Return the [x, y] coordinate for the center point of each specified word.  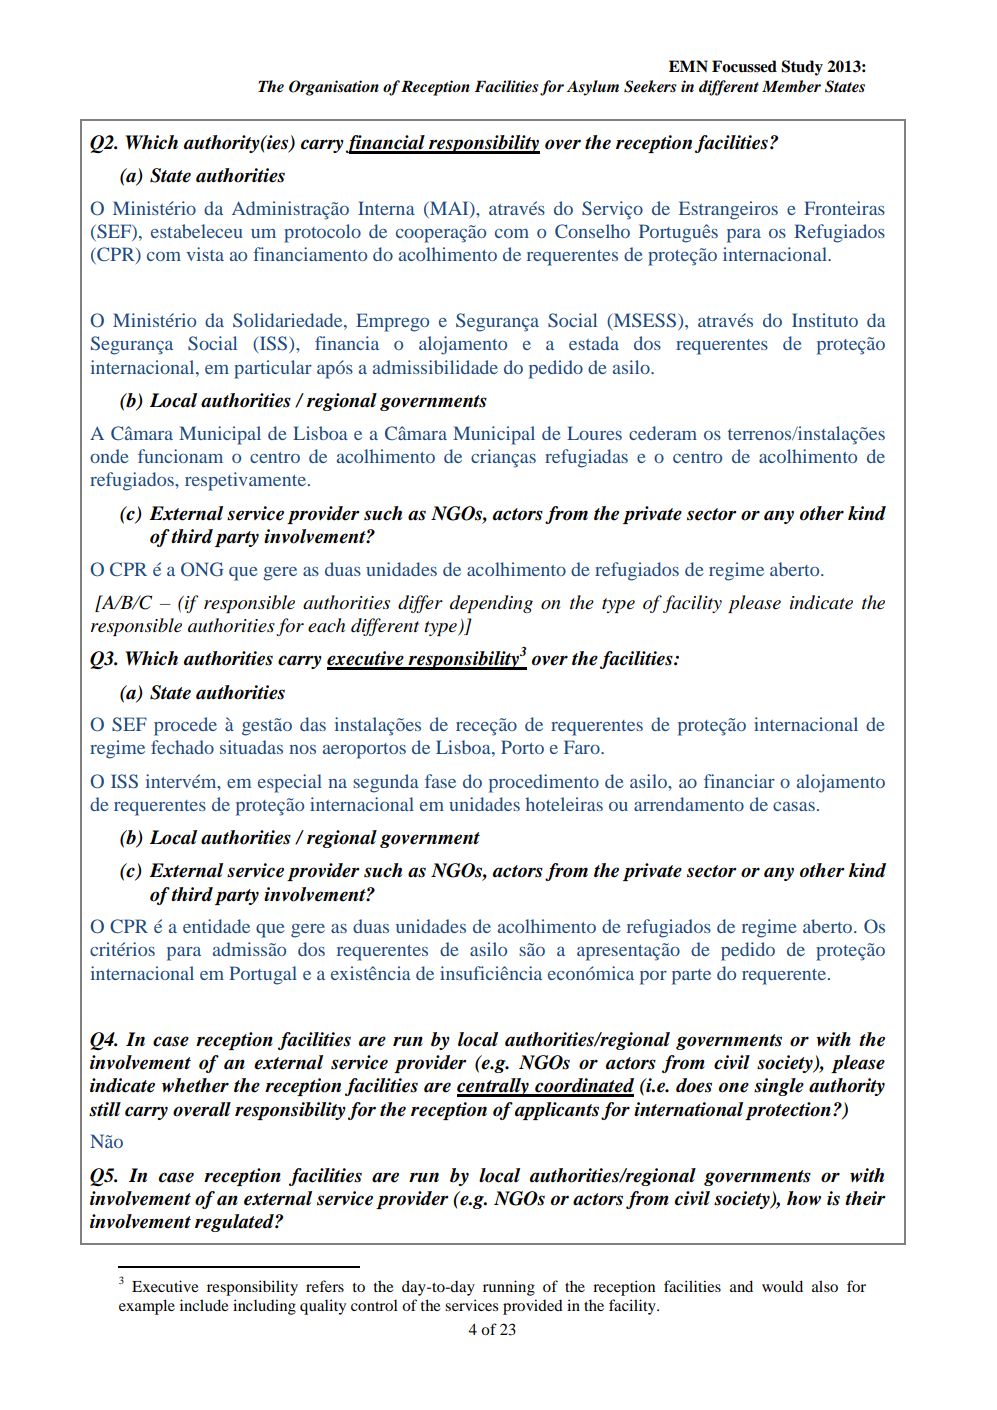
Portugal [263, 975]
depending [491, 604]
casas [794, 806]
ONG [202, 569]
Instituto [825, 320]
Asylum [593, 88]
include [204, 1305]
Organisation [334, 88]
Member [791, 86]
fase [440, 781]
